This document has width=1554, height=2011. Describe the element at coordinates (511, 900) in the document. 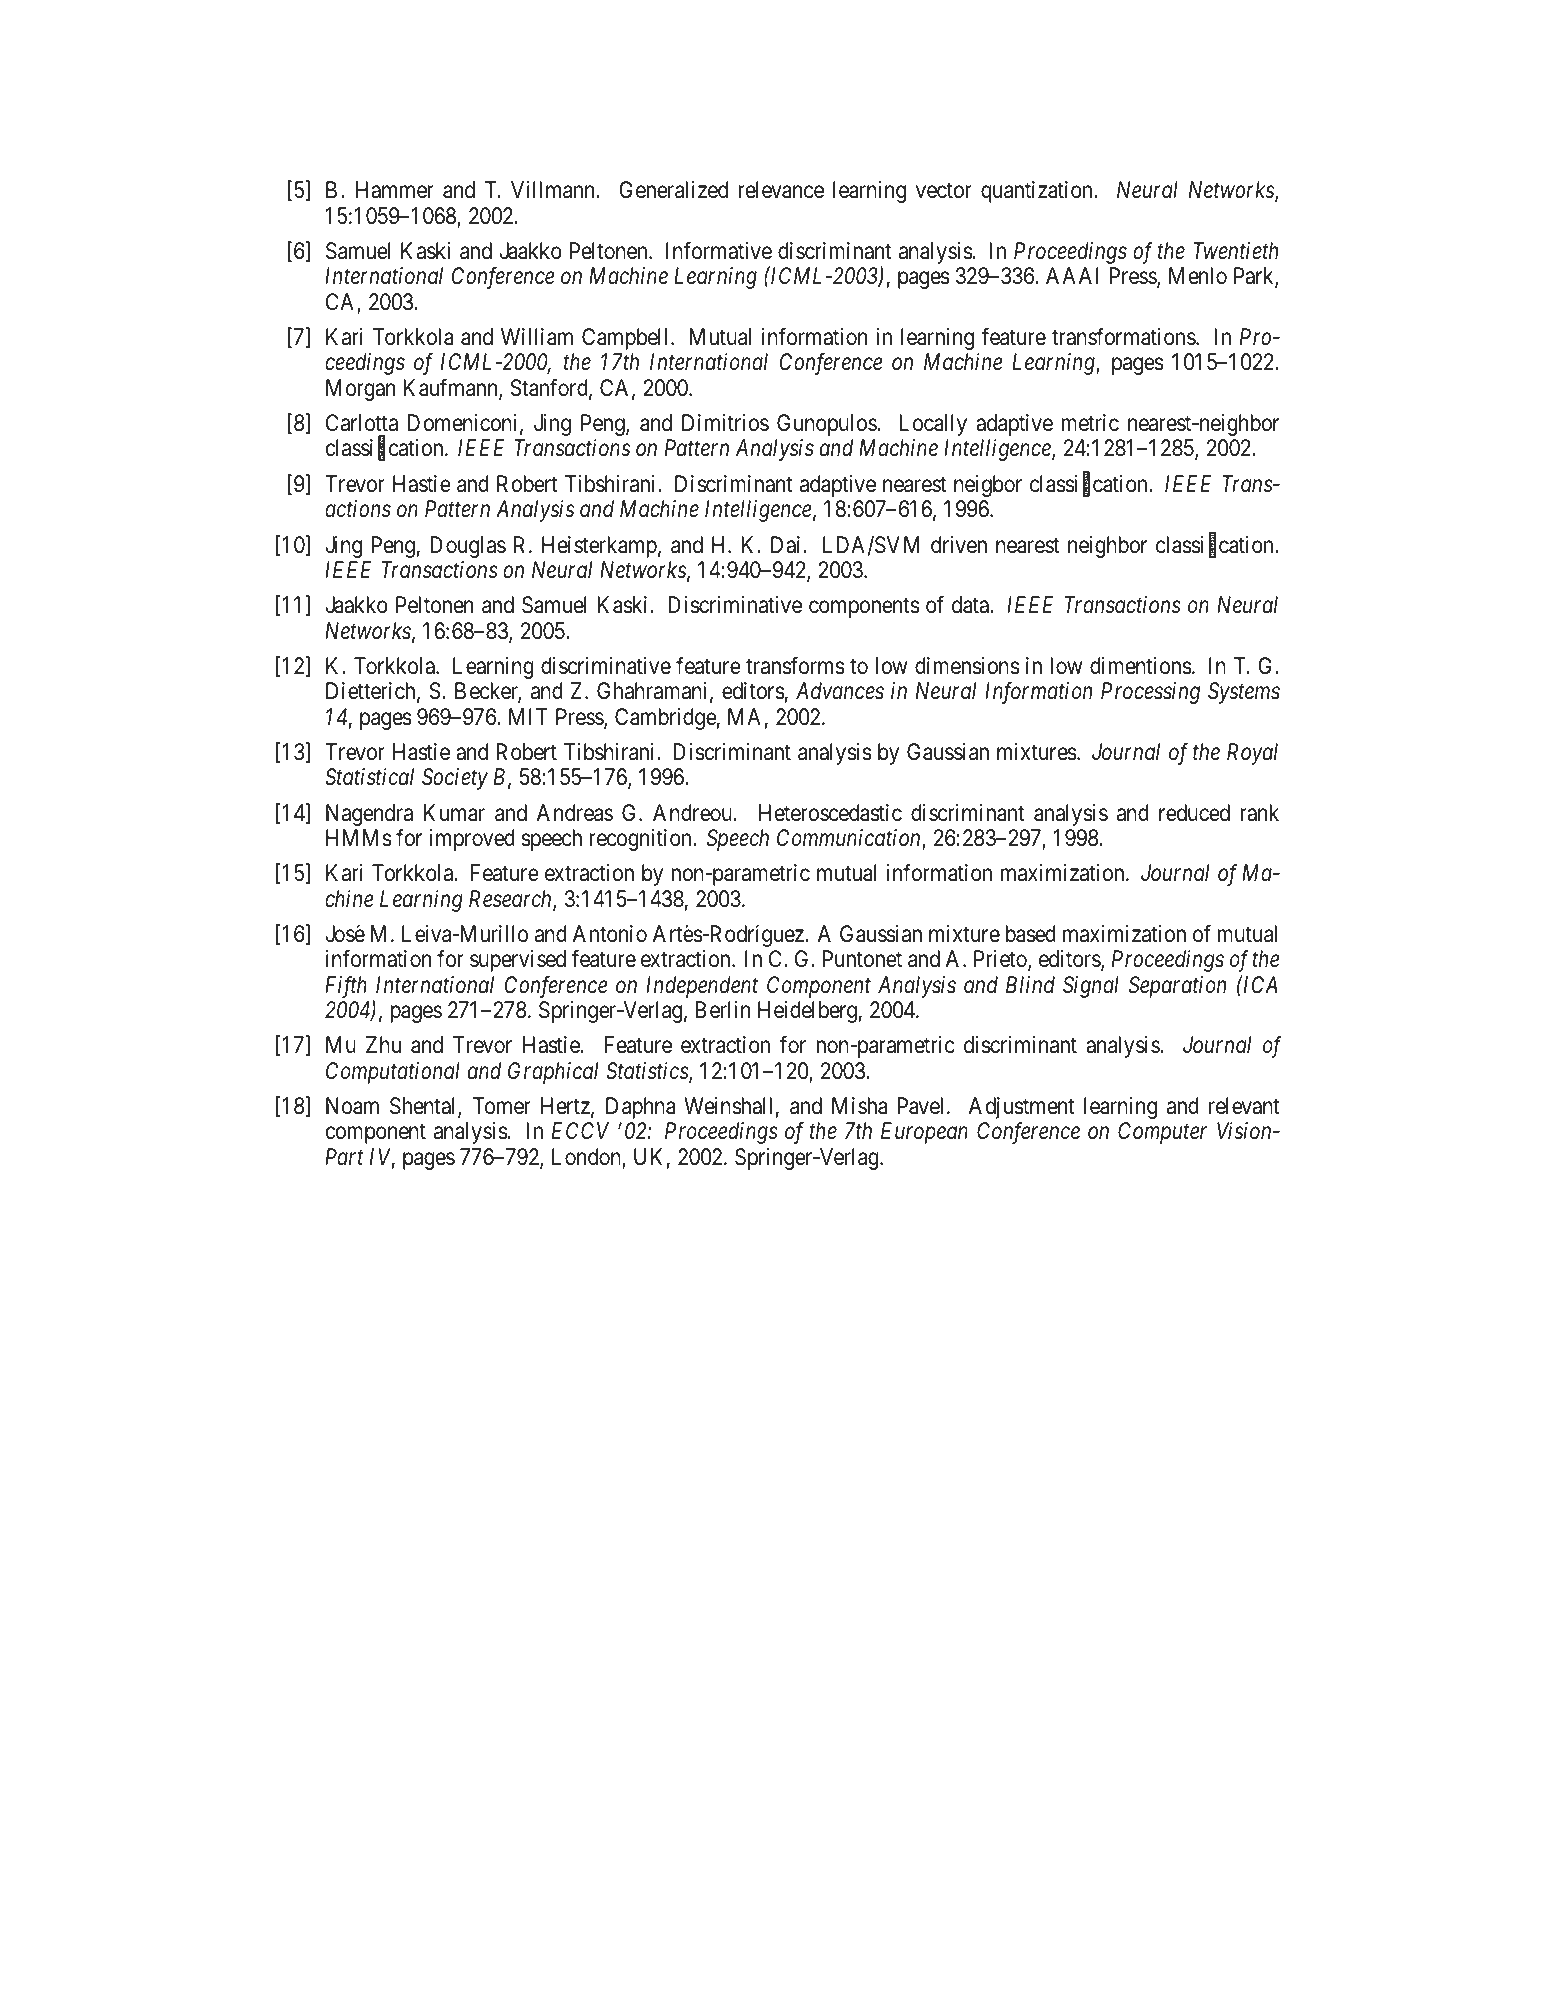

I see `Research` at that location.
